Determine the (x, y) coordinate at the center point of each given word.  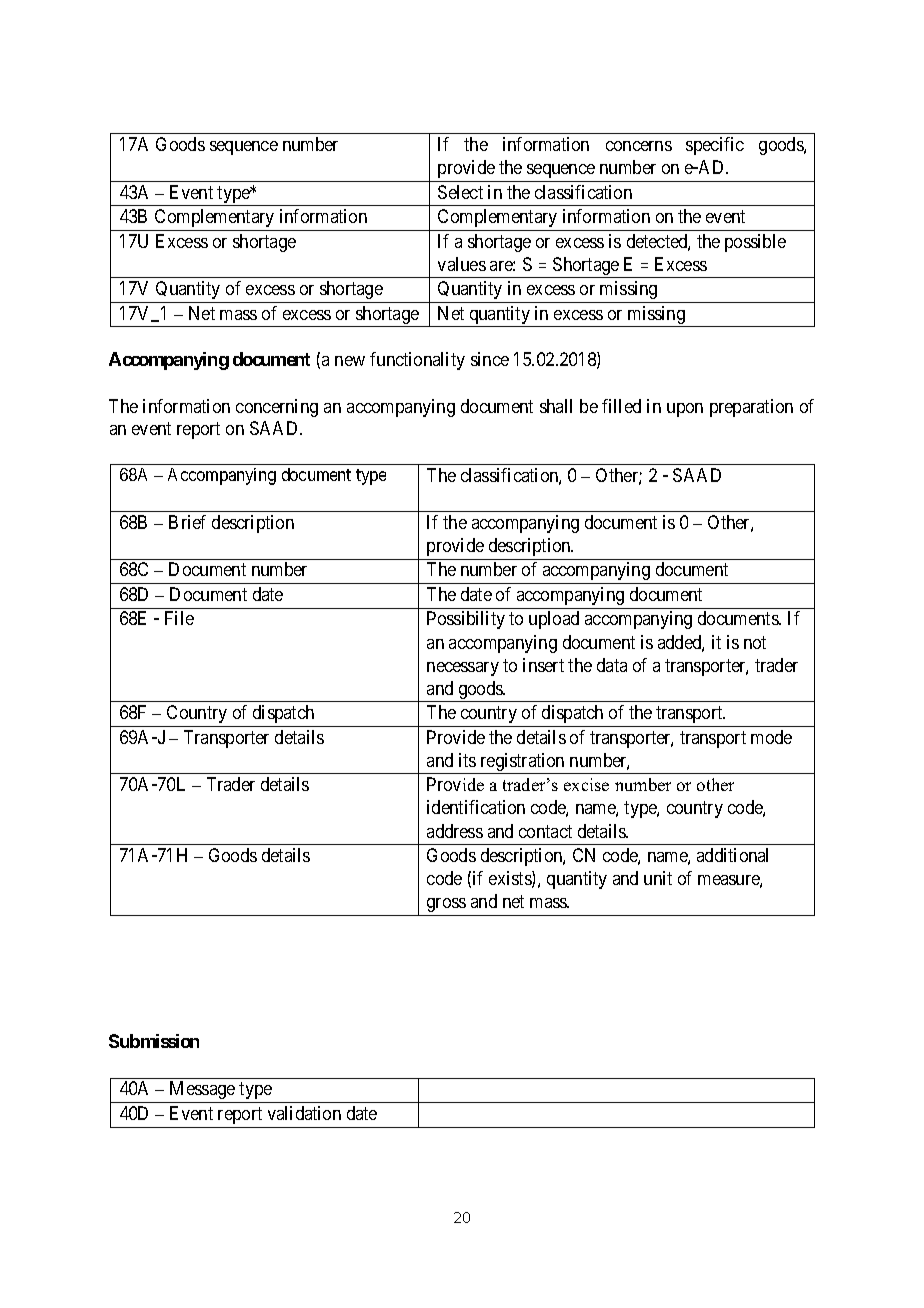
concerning (277, 408)
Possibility (466, 620)
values (462, 264)
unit (658, 878)
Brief (187, 522)
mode (771, 737)
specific (715, 146)
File (179, 618)
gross (446, 905)
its (467, 760)
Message (202, 1092)
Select (460, 192)
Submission (154, 1041)
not (755, 642)
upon (685, 410)
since (490, 359)
